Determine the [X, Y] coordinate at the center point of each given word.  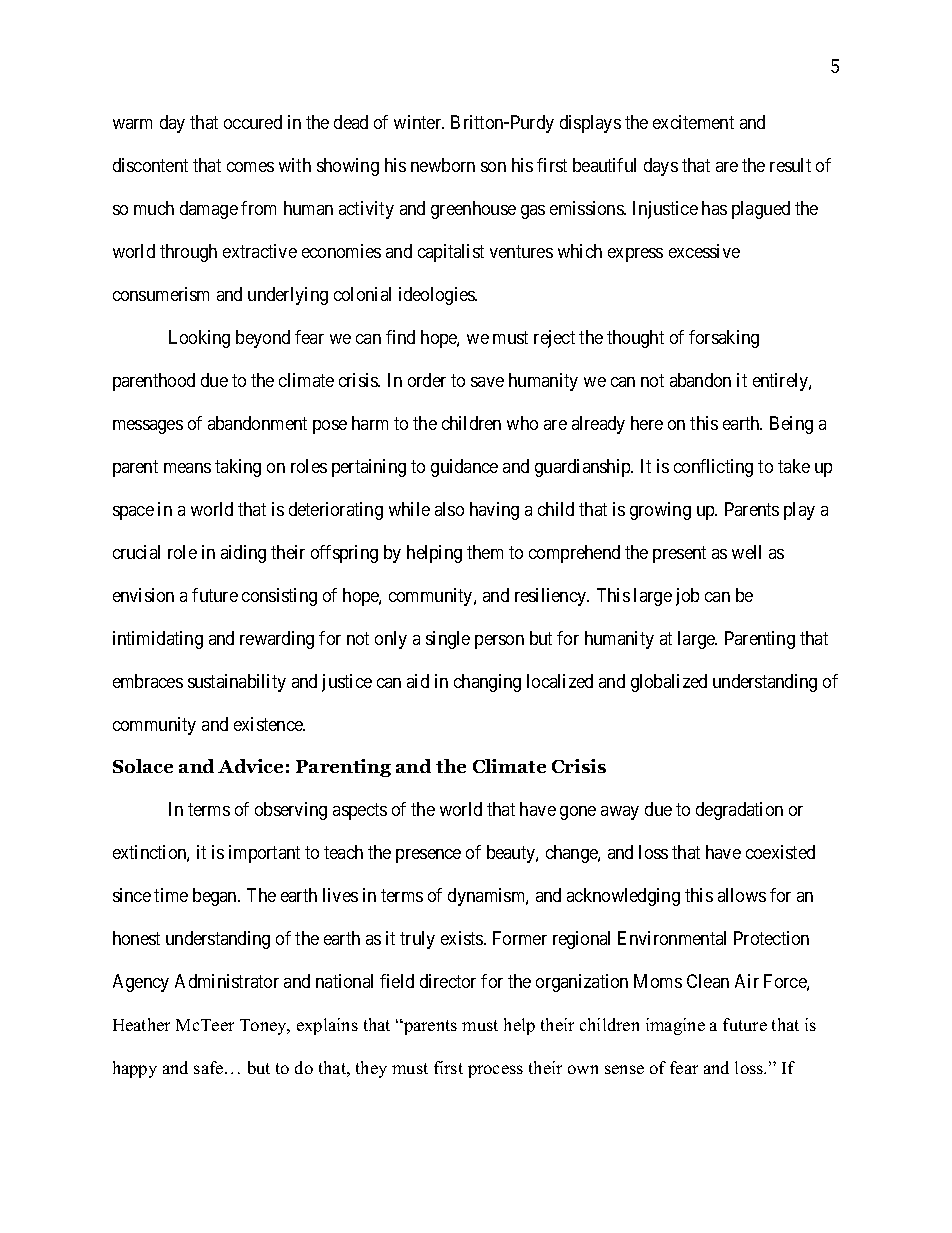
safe [210, 1067]
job [687, 597]
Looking [199, 339]
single [448, 640]
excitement [693, 122]
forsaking [724, 339]
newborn [443, 165]
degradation [739, 811]
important [264, 854]
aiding [243, 554]
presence [428, 856]
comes [250, 167]
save [487, 382]
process [495, 1071]
